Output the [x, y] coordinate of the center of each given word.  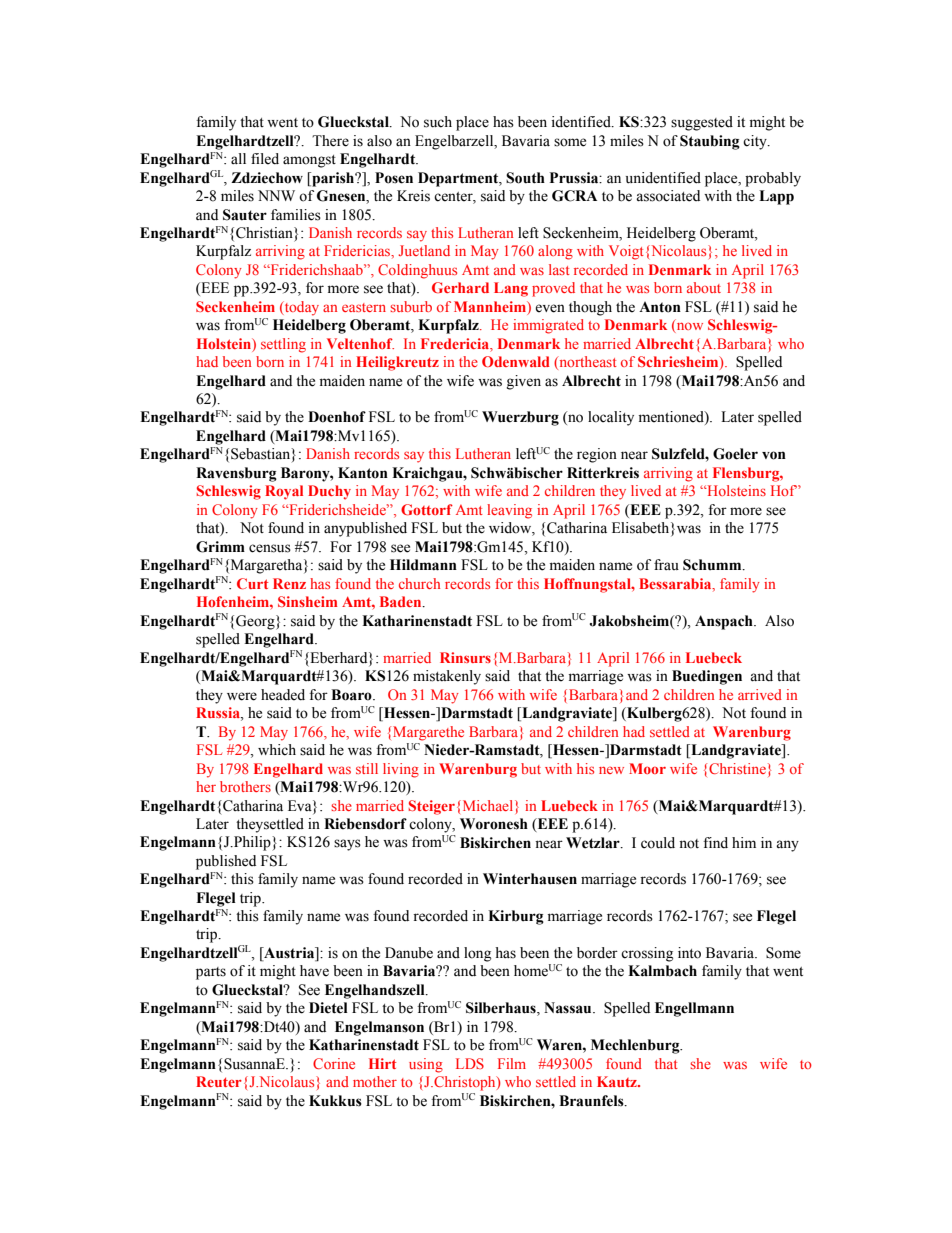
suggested [702, 123]
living [401, 770]
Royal [284, 492]
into [689, 953]
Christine [737, 768]
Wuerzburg [520, 418]
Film [512, 1063]
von [774, 455]
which [277, 750]
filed [265, 159]
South [525, 178]
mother [375, 1081]
